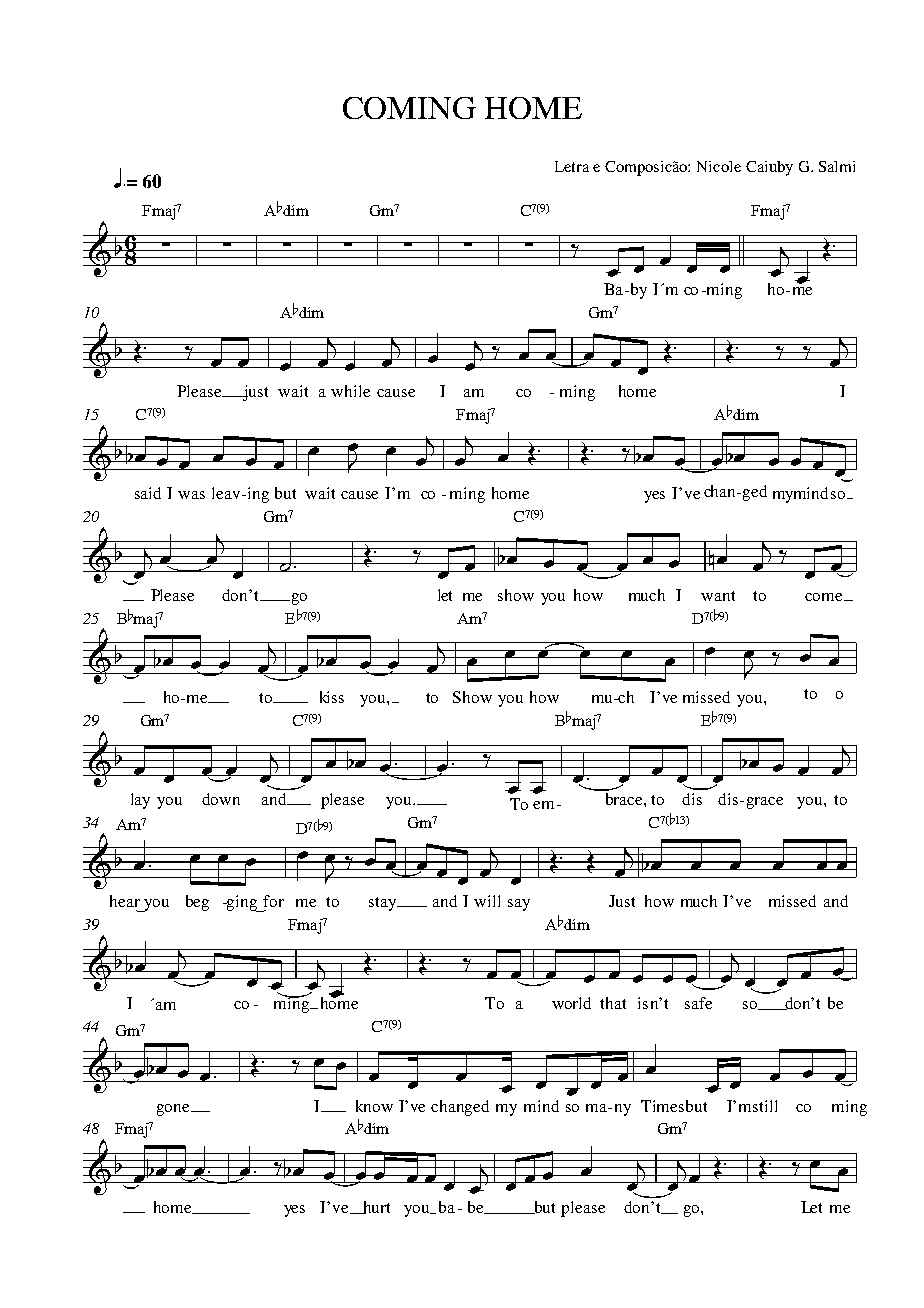 The image size is (924, 1308). What do you see at coordinates (572, 166) in the document?
I see `Letra` at bounding box center [572, 166].
